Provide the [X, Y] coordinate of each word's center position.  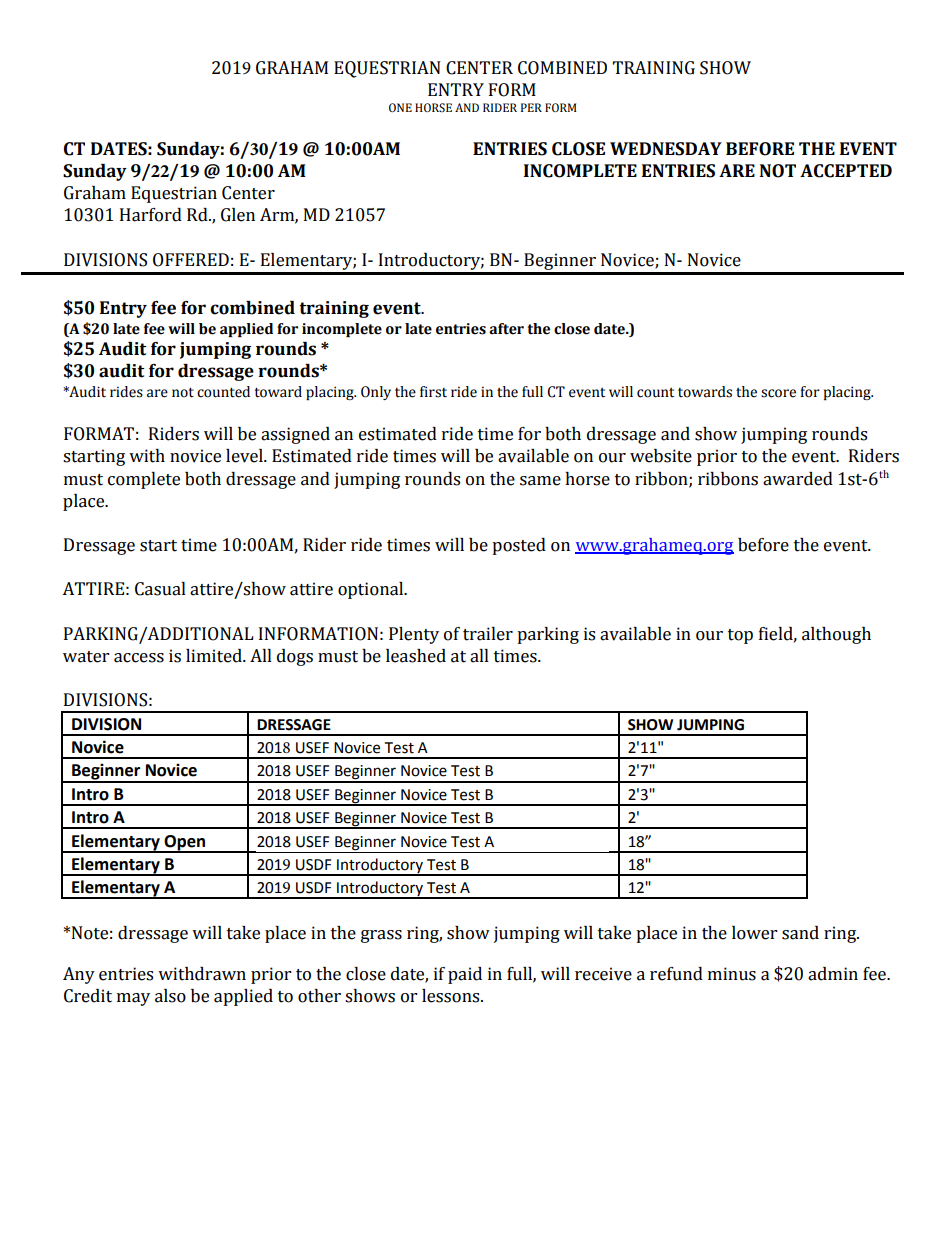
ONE [400, 107]
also [170, 996]
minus [732, 974]
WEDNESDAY [666, 149]
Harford [151, 215]
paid [465, 975]
